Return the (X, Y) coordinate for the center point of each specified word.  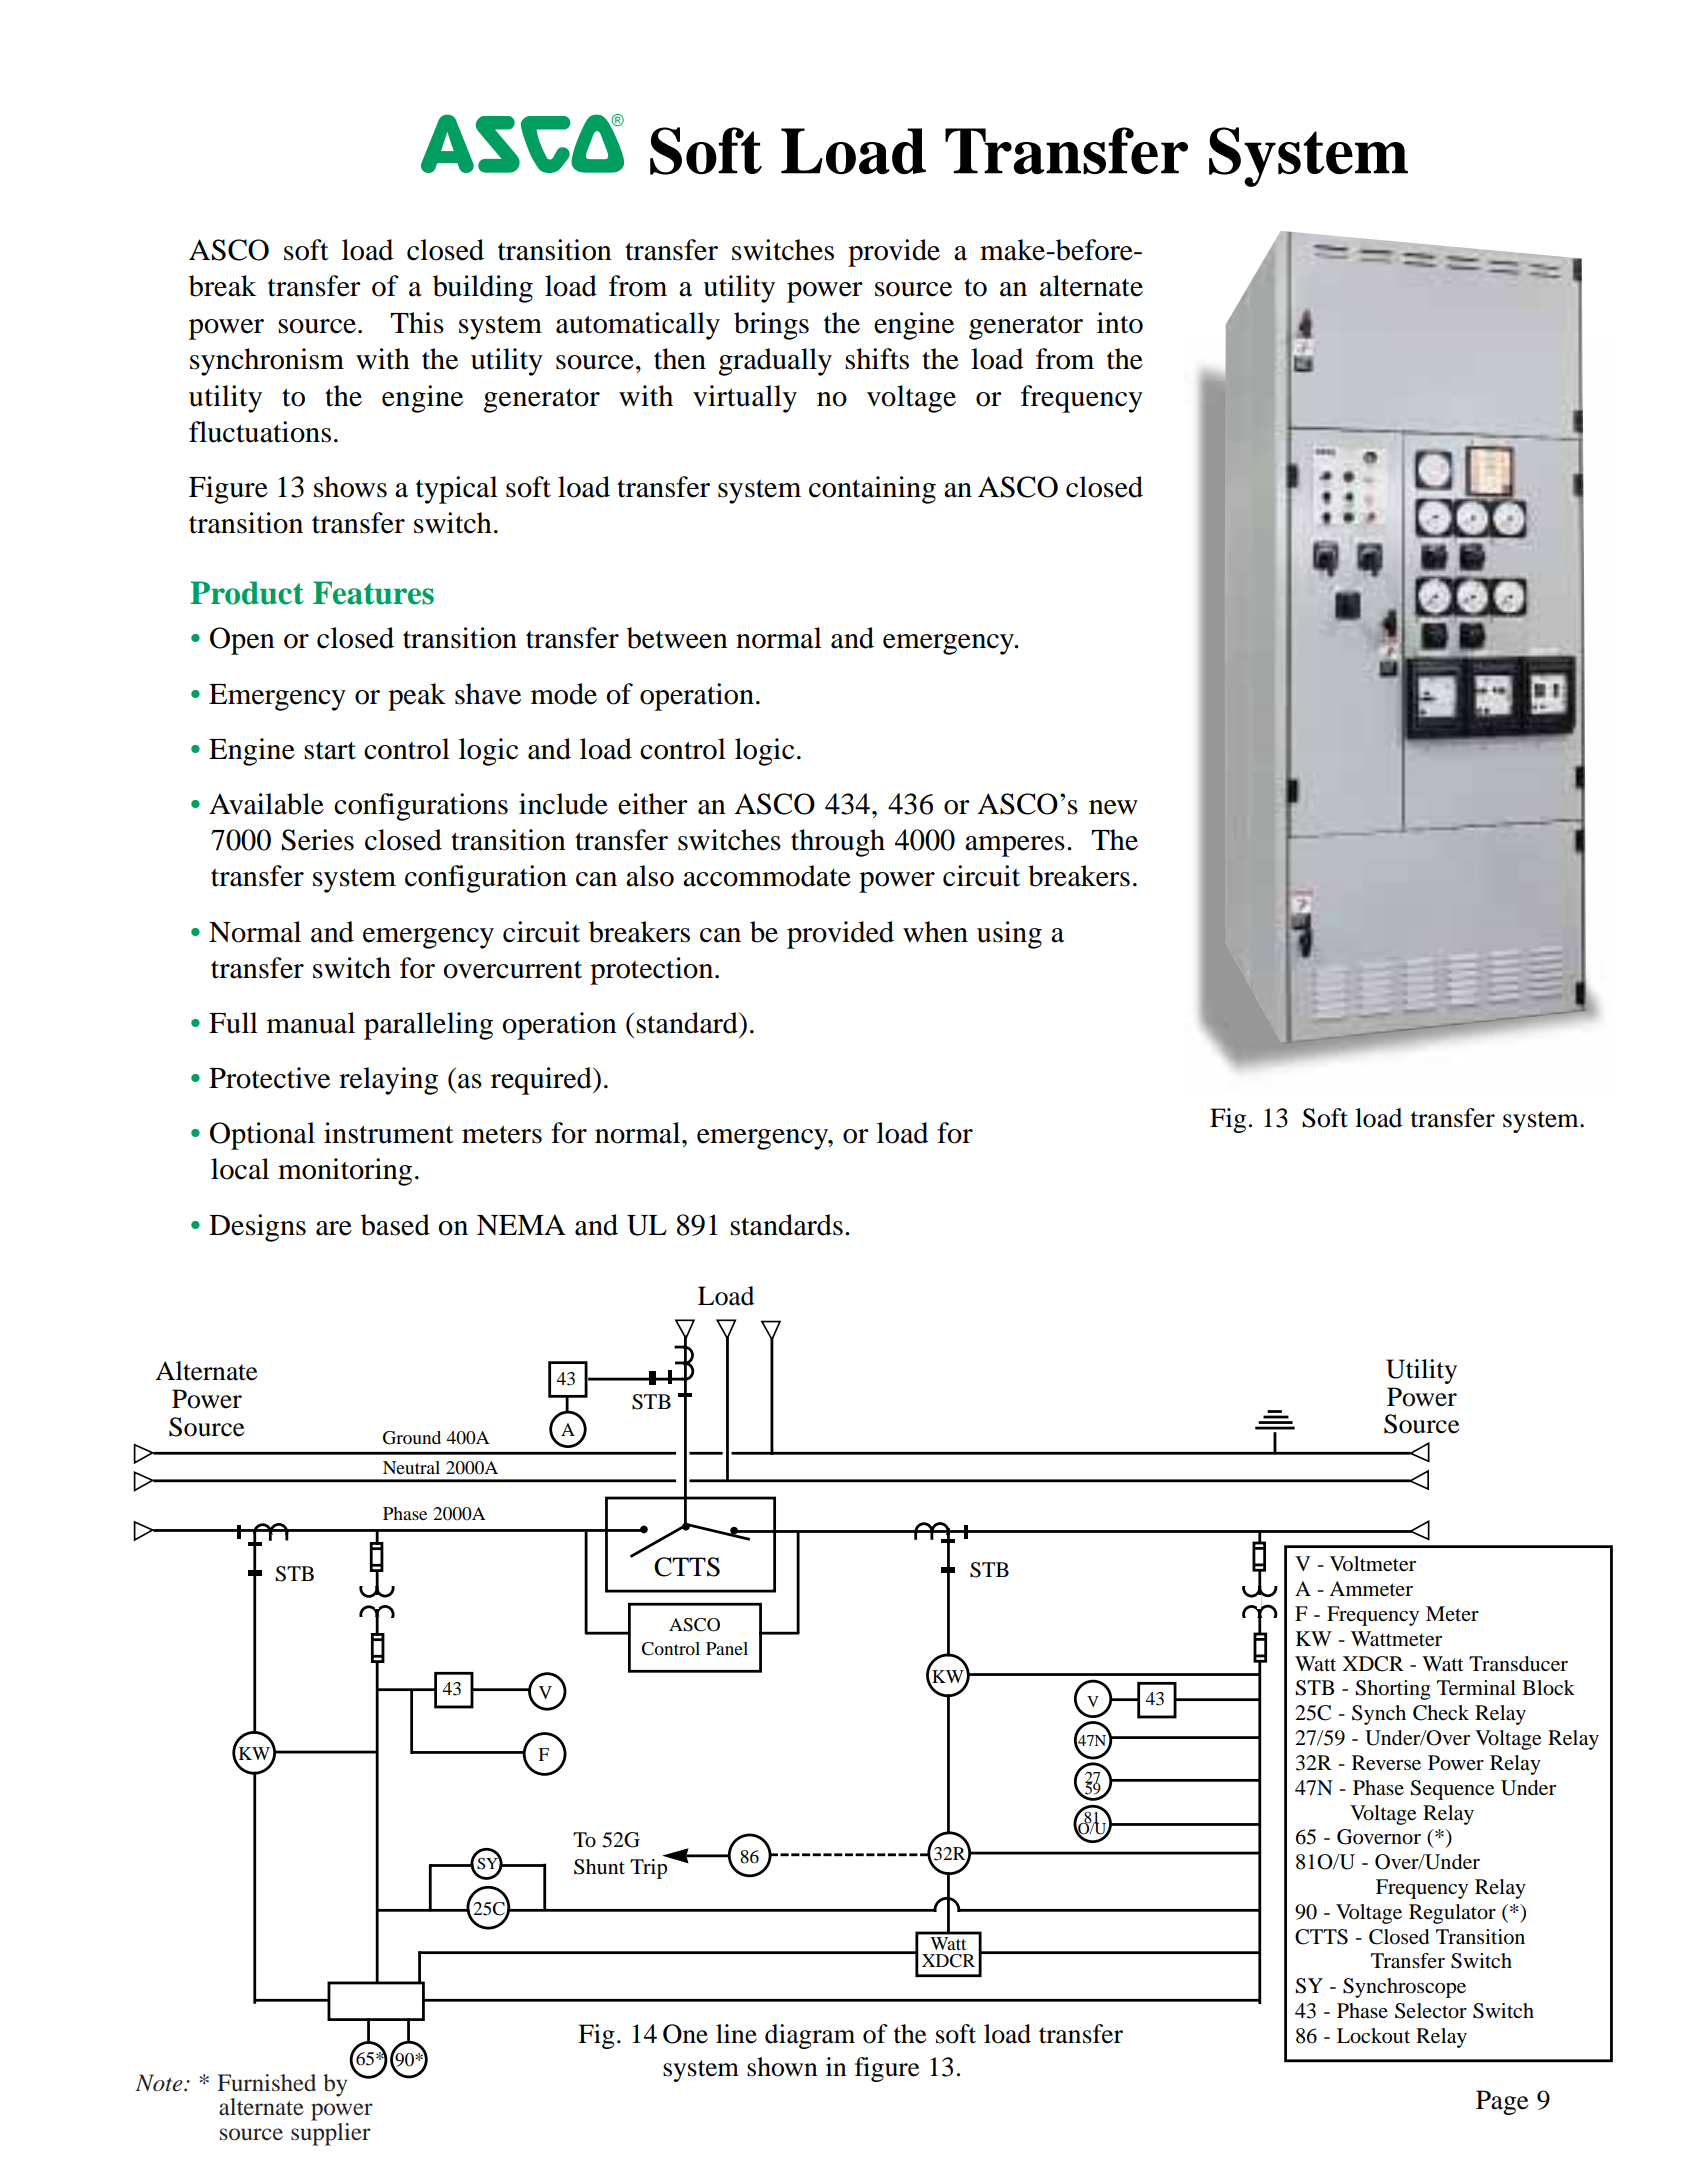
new (1113, 807)
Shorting (1393, 1690)
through (838, 843)
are (334, 1228)
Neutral (411, 1467)
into (1120, 323)
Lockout (1373, 2036)
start (330, 751)
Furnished (267, 2083)
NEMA (521, 1224)
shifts (877, 359)
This (417, 323)
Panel (727, 1648)
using (1009, 935)
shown (782, 2067)
